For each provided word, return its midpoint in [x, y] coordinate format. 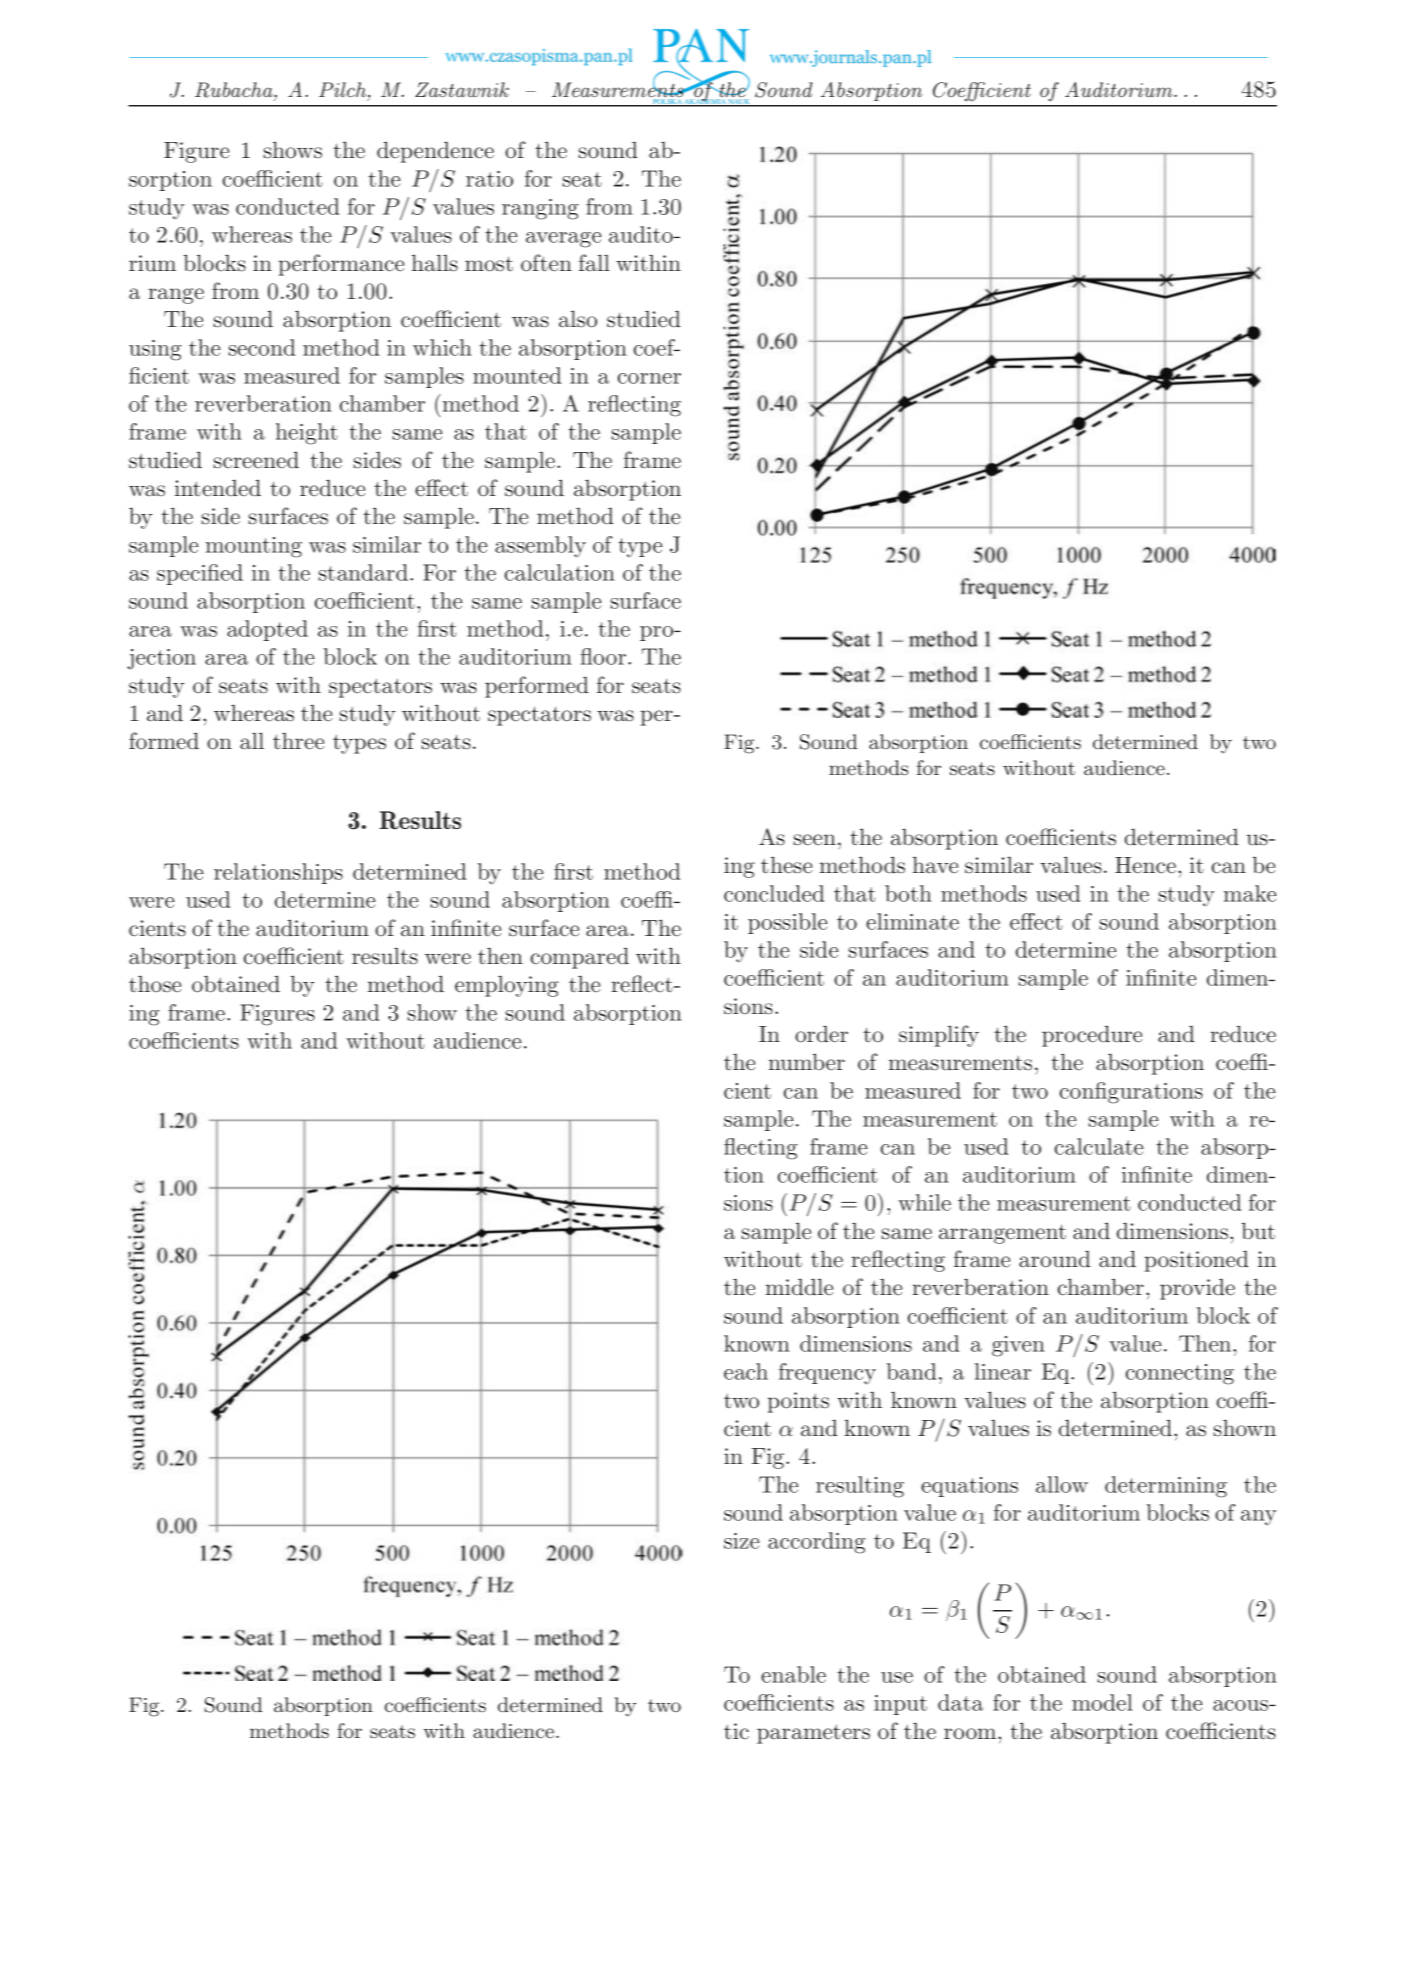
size [741, 1541]
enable [793, 1674]
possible [787, 923]
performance [341, 265]
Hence [1145, 865]
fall [594, 263]
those [155, 984]
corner [649, 378]
